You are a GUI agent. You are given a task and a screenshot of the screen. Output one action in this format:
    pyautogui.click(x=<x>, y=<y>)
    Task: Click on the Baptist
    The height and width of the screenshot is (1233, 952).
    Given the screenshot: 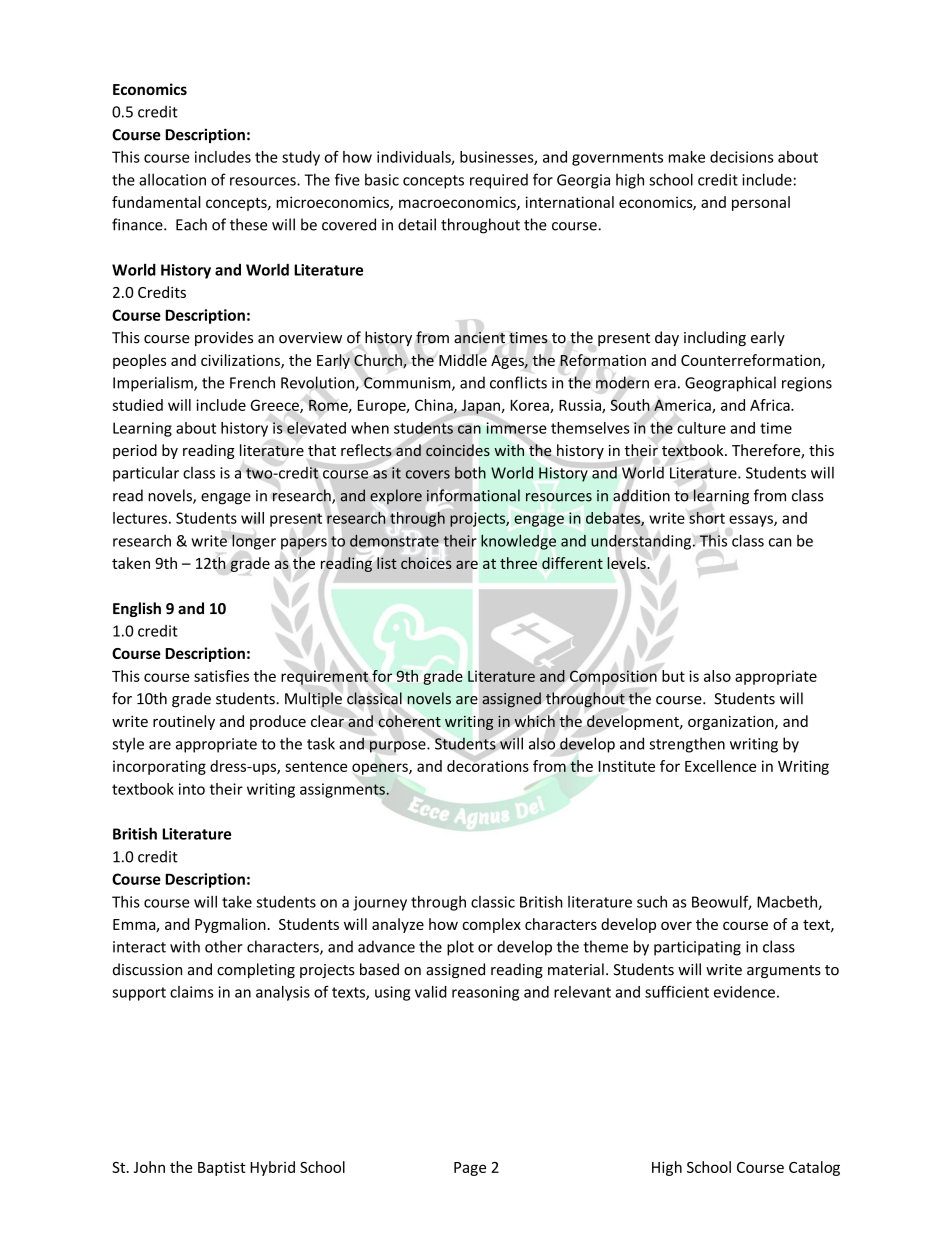 What is the action you would take?
    pyautogui.click(x=221, y=1168)
